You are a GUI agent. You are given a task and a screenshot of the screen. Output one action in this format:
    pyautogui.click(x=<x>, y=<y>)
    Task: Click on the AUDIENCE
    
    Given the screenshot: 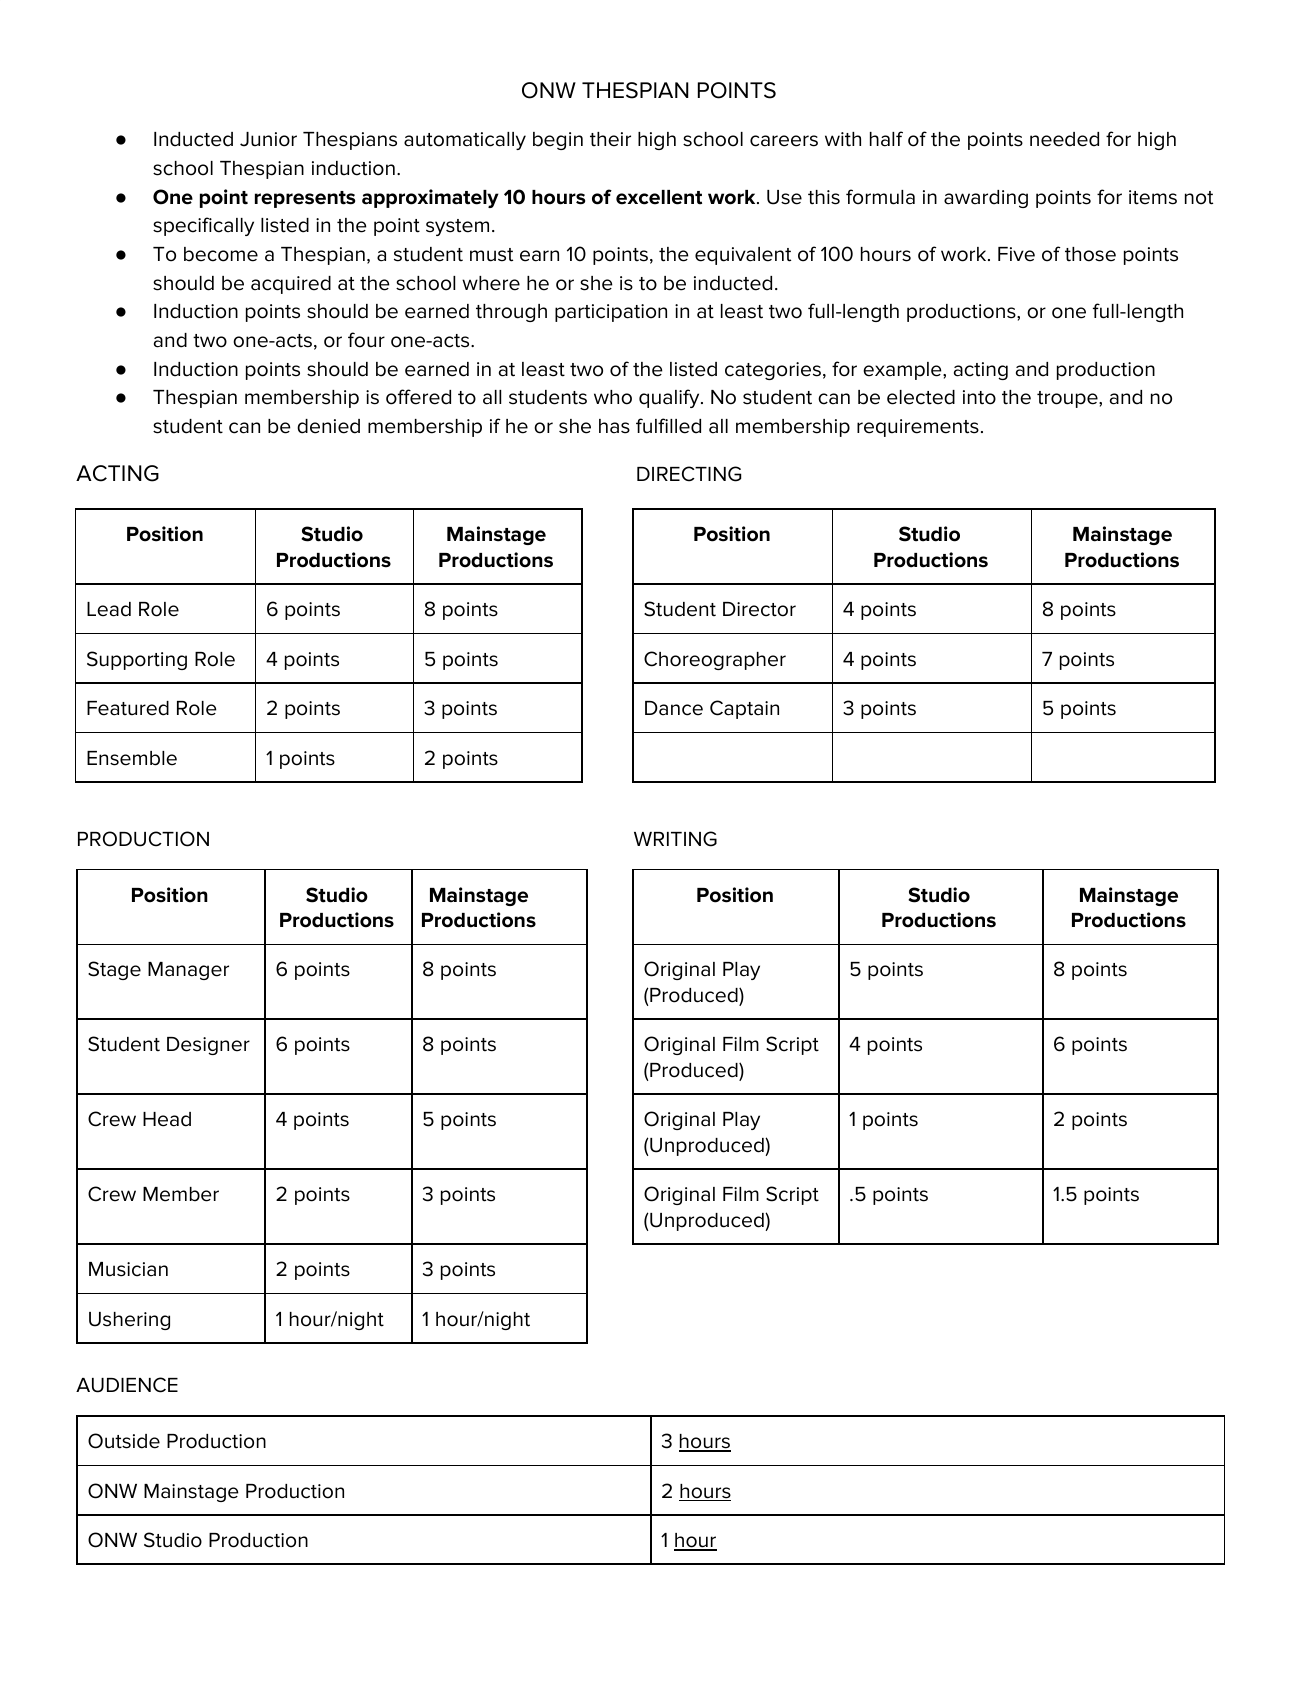 What is the action you would take?
    pyautogui.click(x=127, y=1385)
